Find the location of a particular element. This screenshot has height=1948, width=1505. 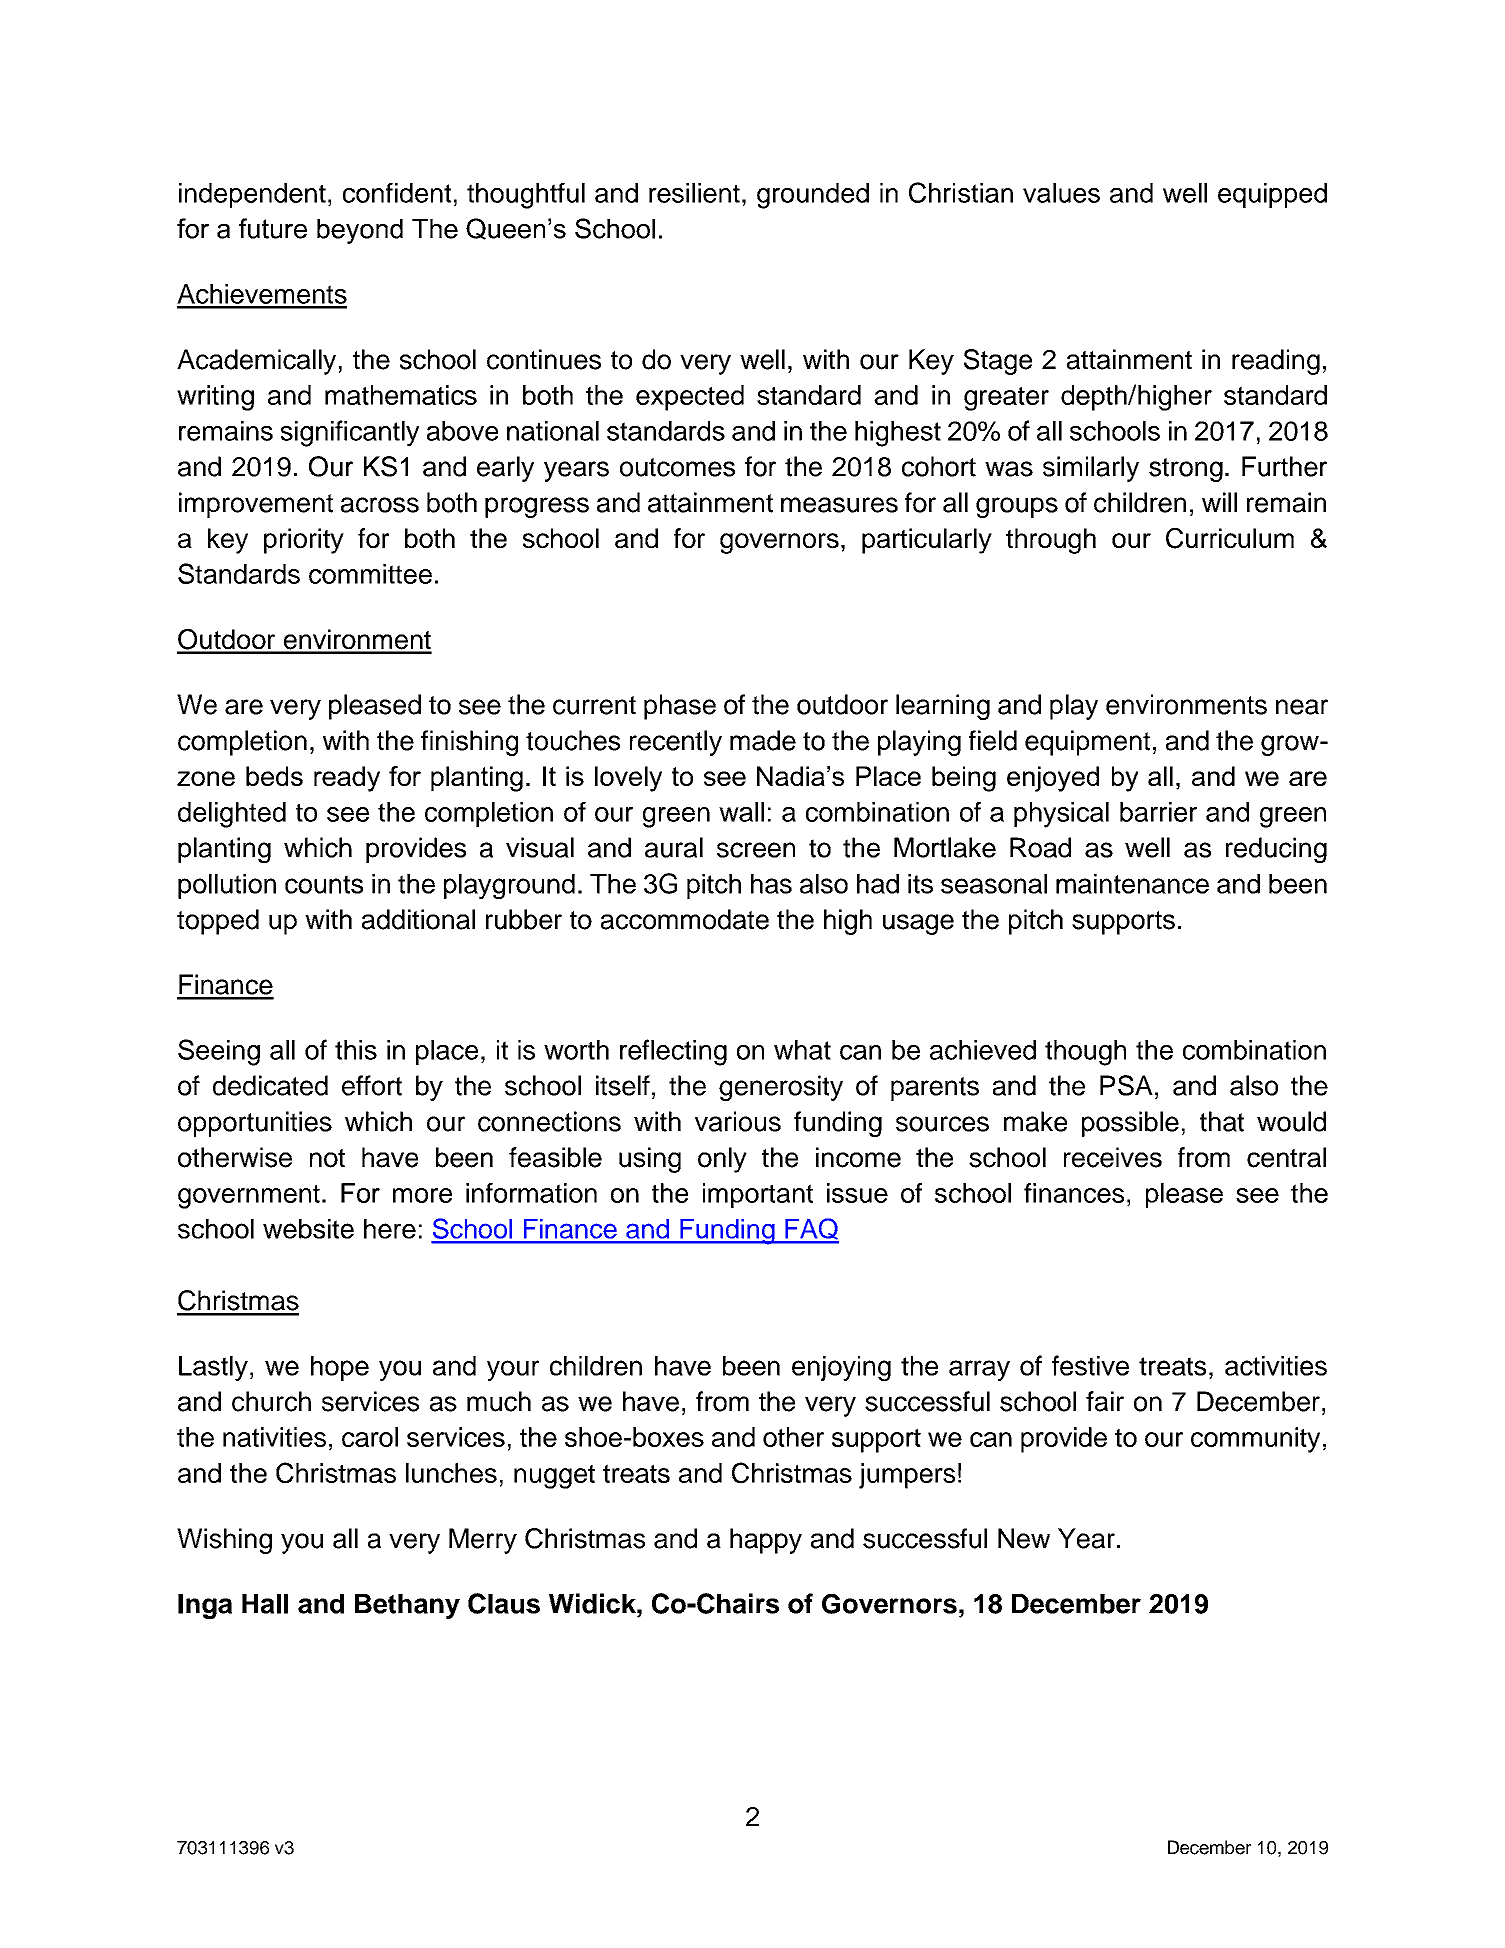

phase is located at coordinates (680, 707).
